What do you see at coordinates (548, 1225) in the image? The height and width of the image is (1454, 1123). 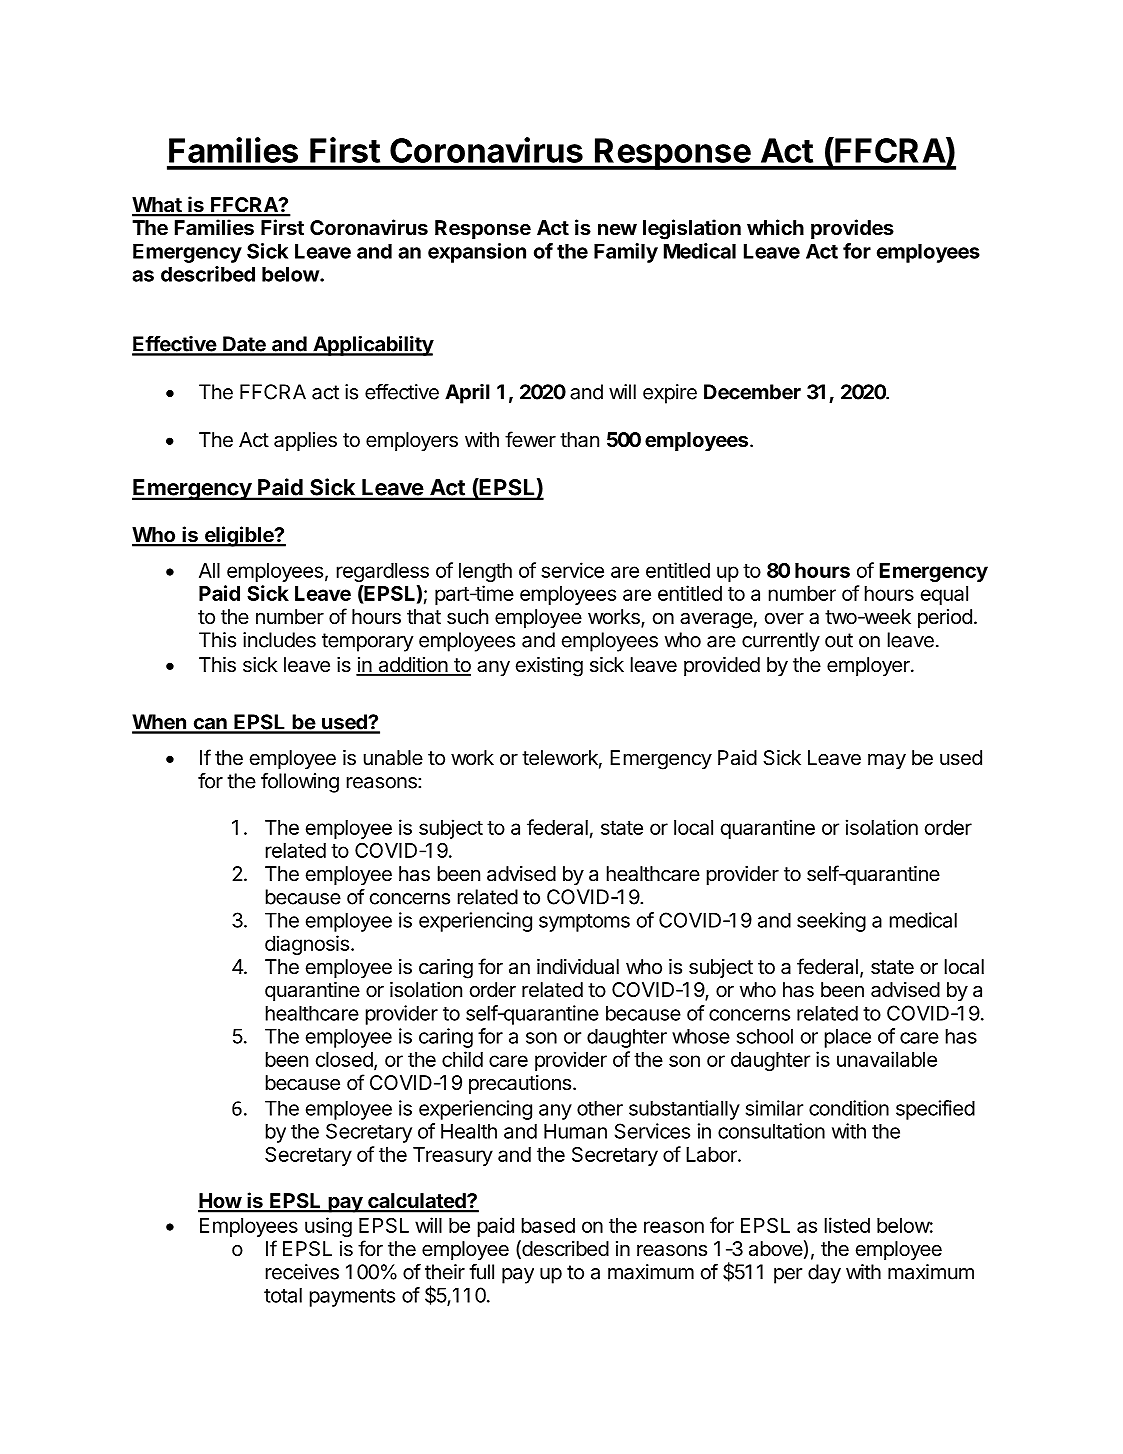 I see `based` at bounding box center [548, 1225].
